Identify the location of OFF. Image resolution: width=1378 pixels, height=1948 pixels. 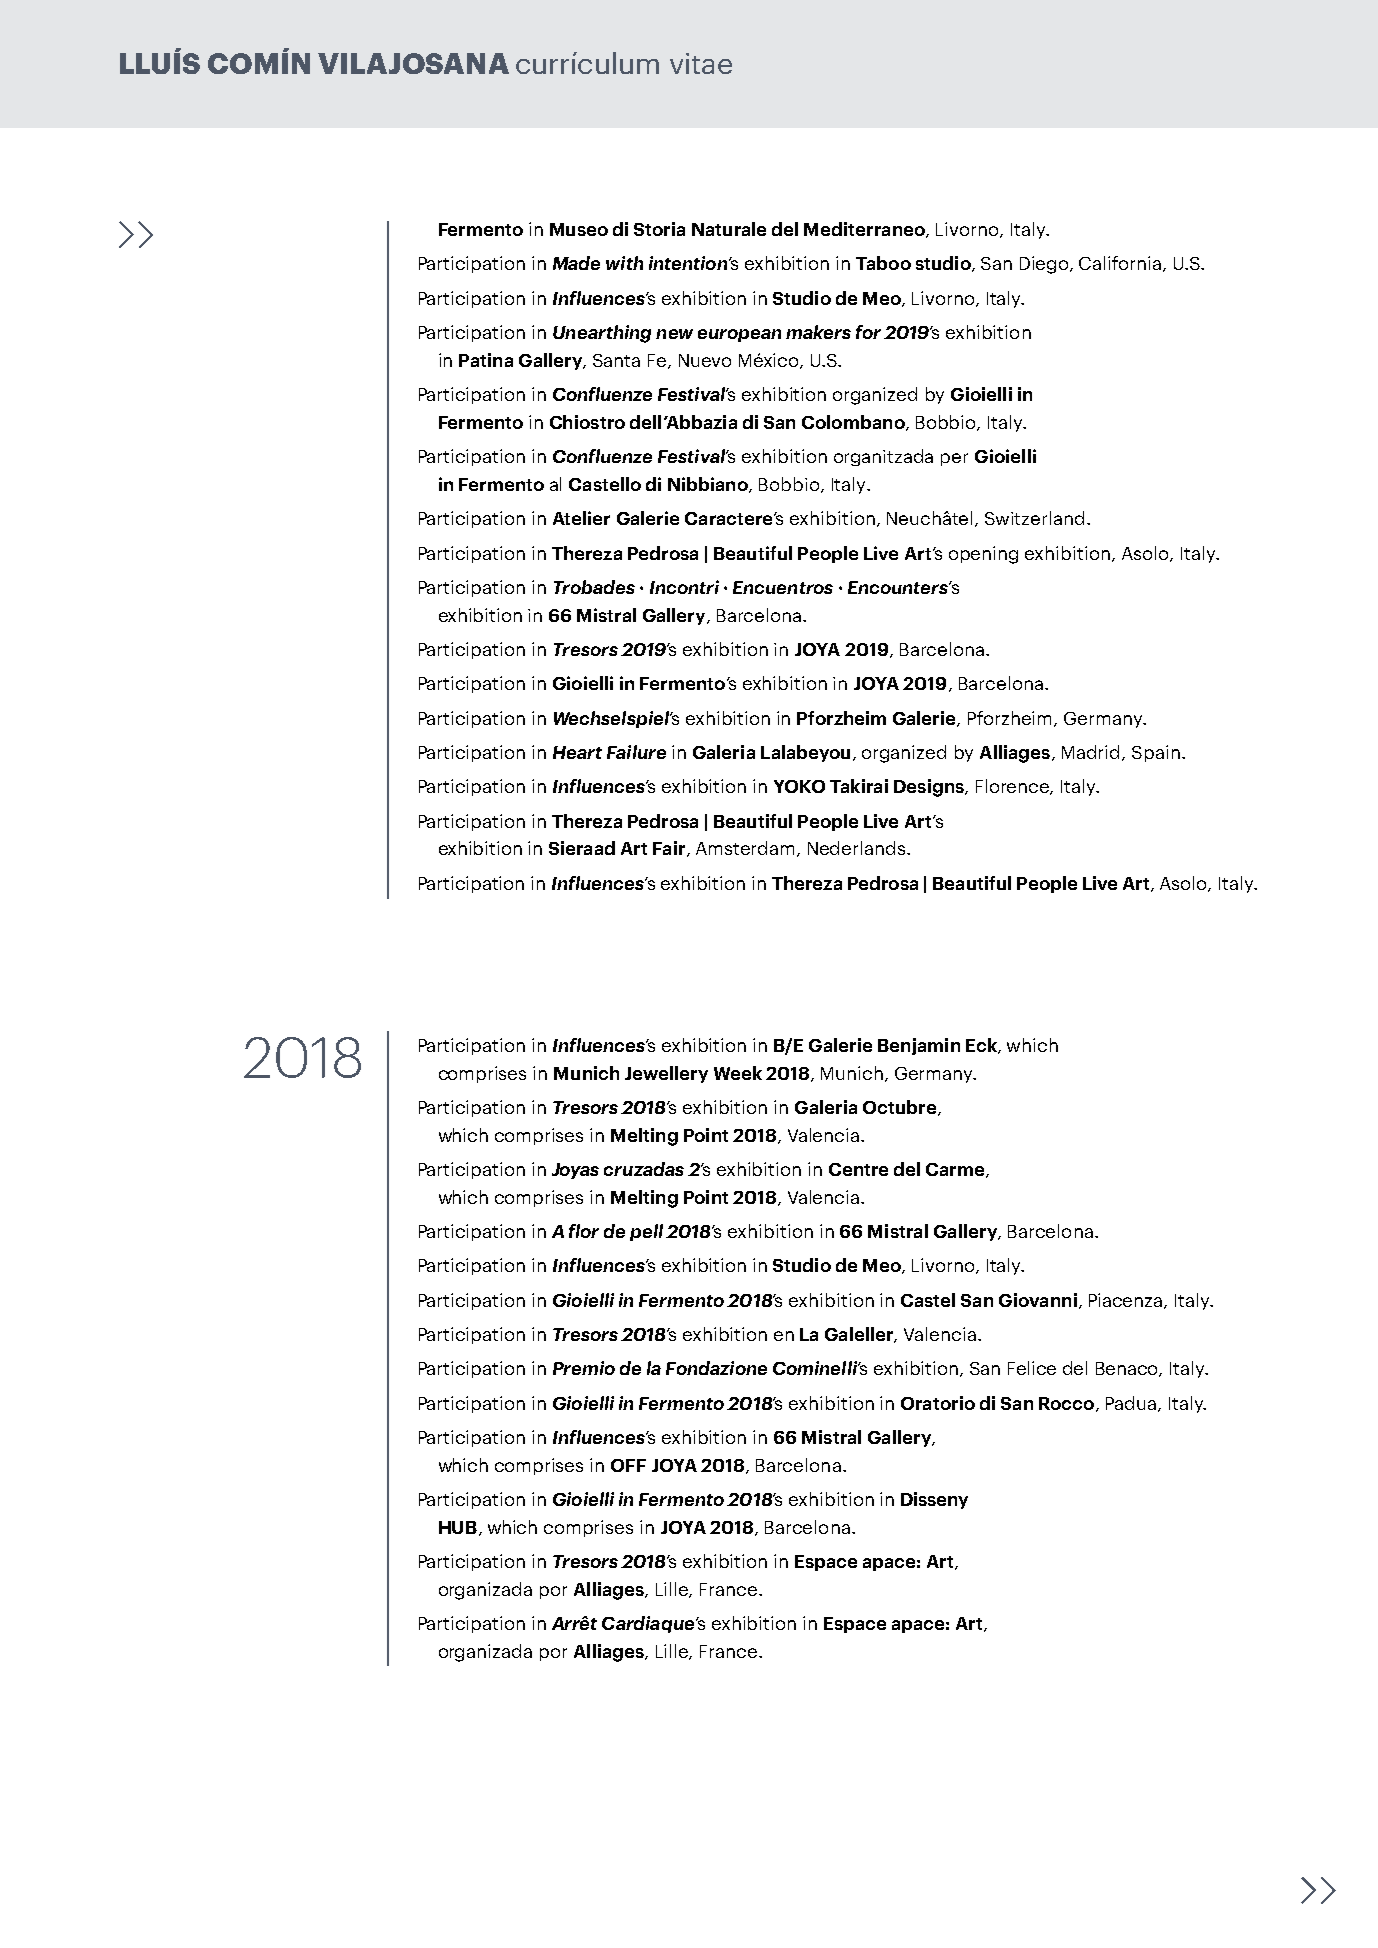
(628, 1465).
